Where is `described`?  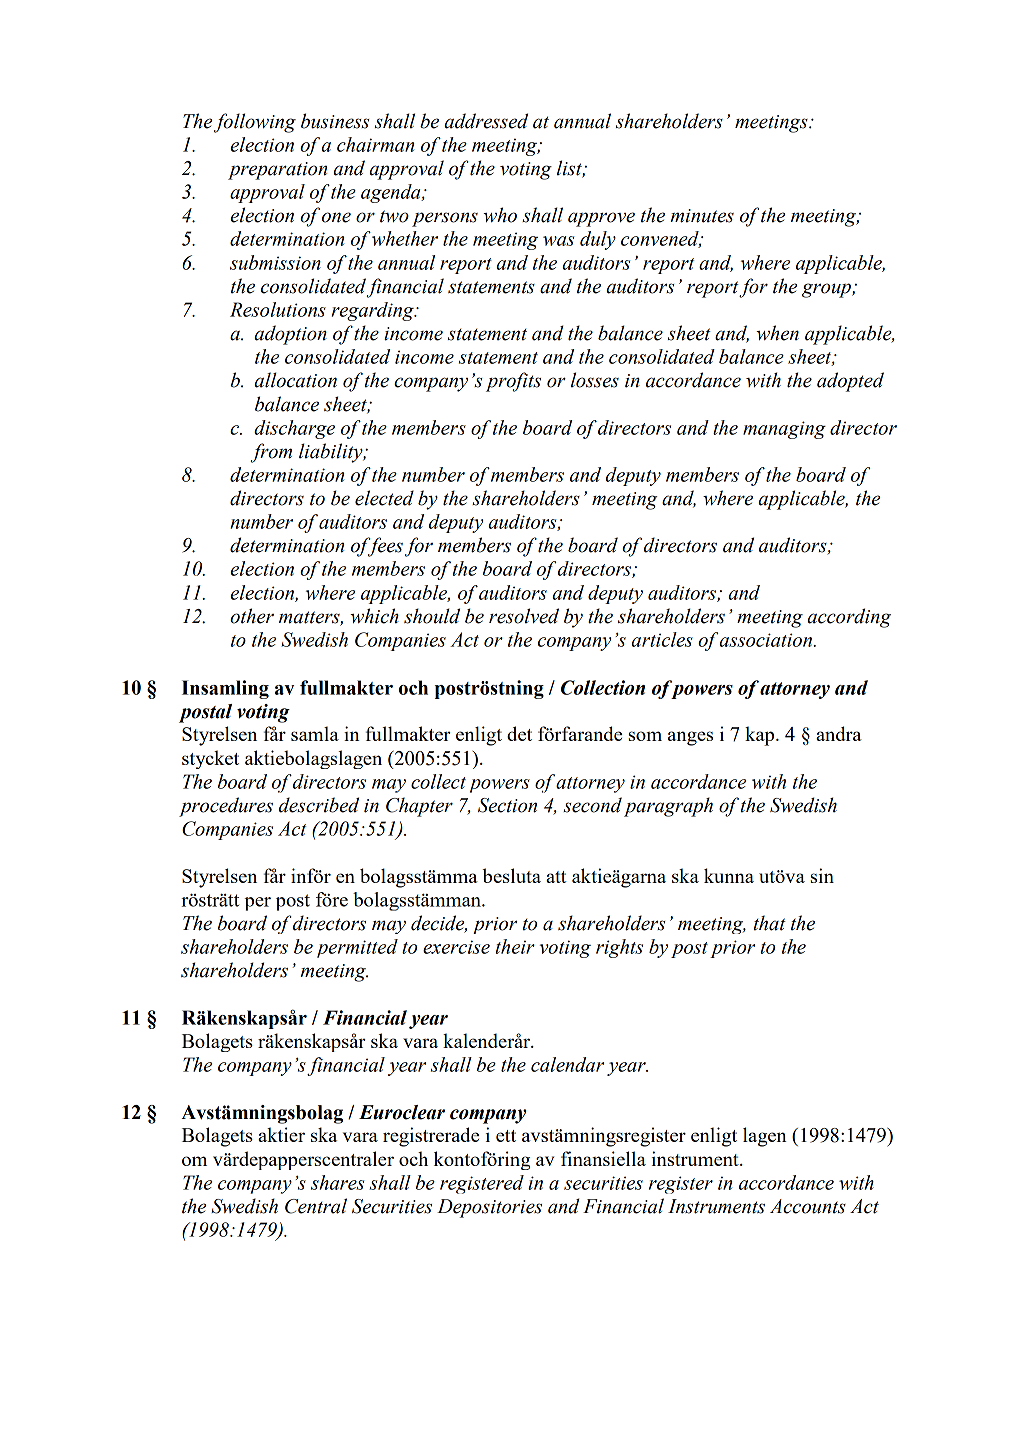 described is located at coordinates (319, 805).
